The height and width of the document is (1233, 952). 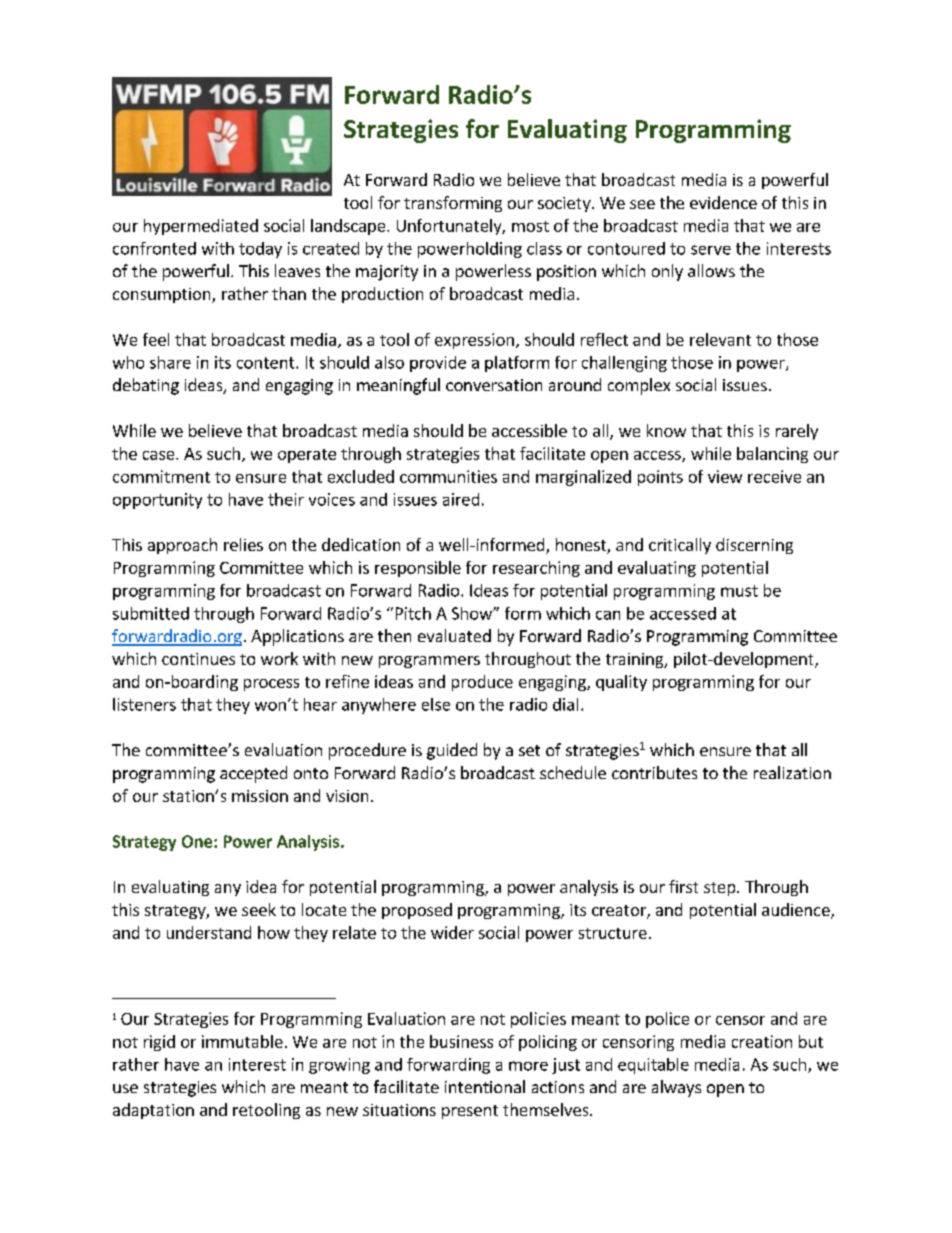 I want to click on view, so click(x=725, y=476).
